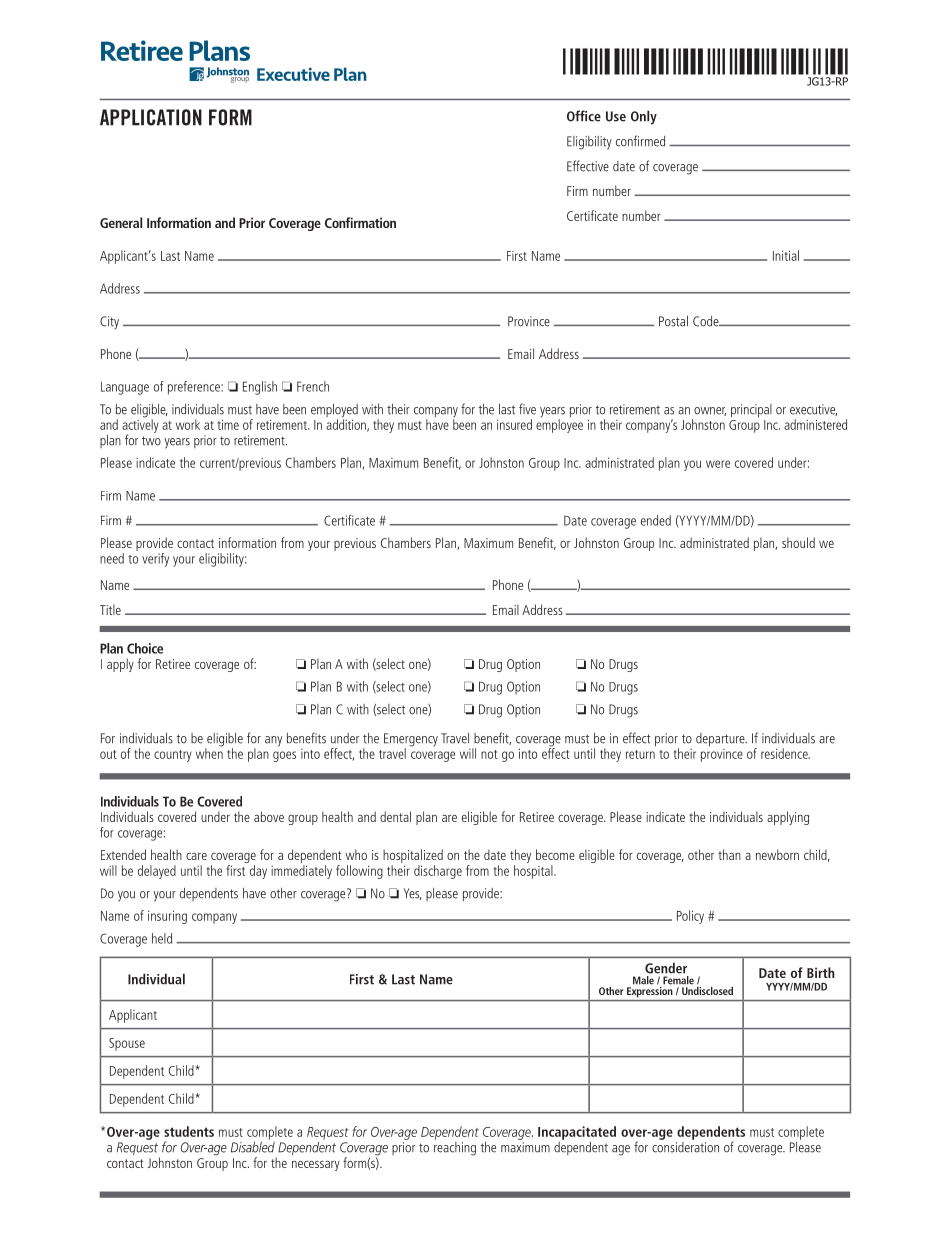 The image size is (952, 1233). What do you see at coordinates (151, 117) in the page?
I see `APPLICATION` at bounding box center [151, 117].
